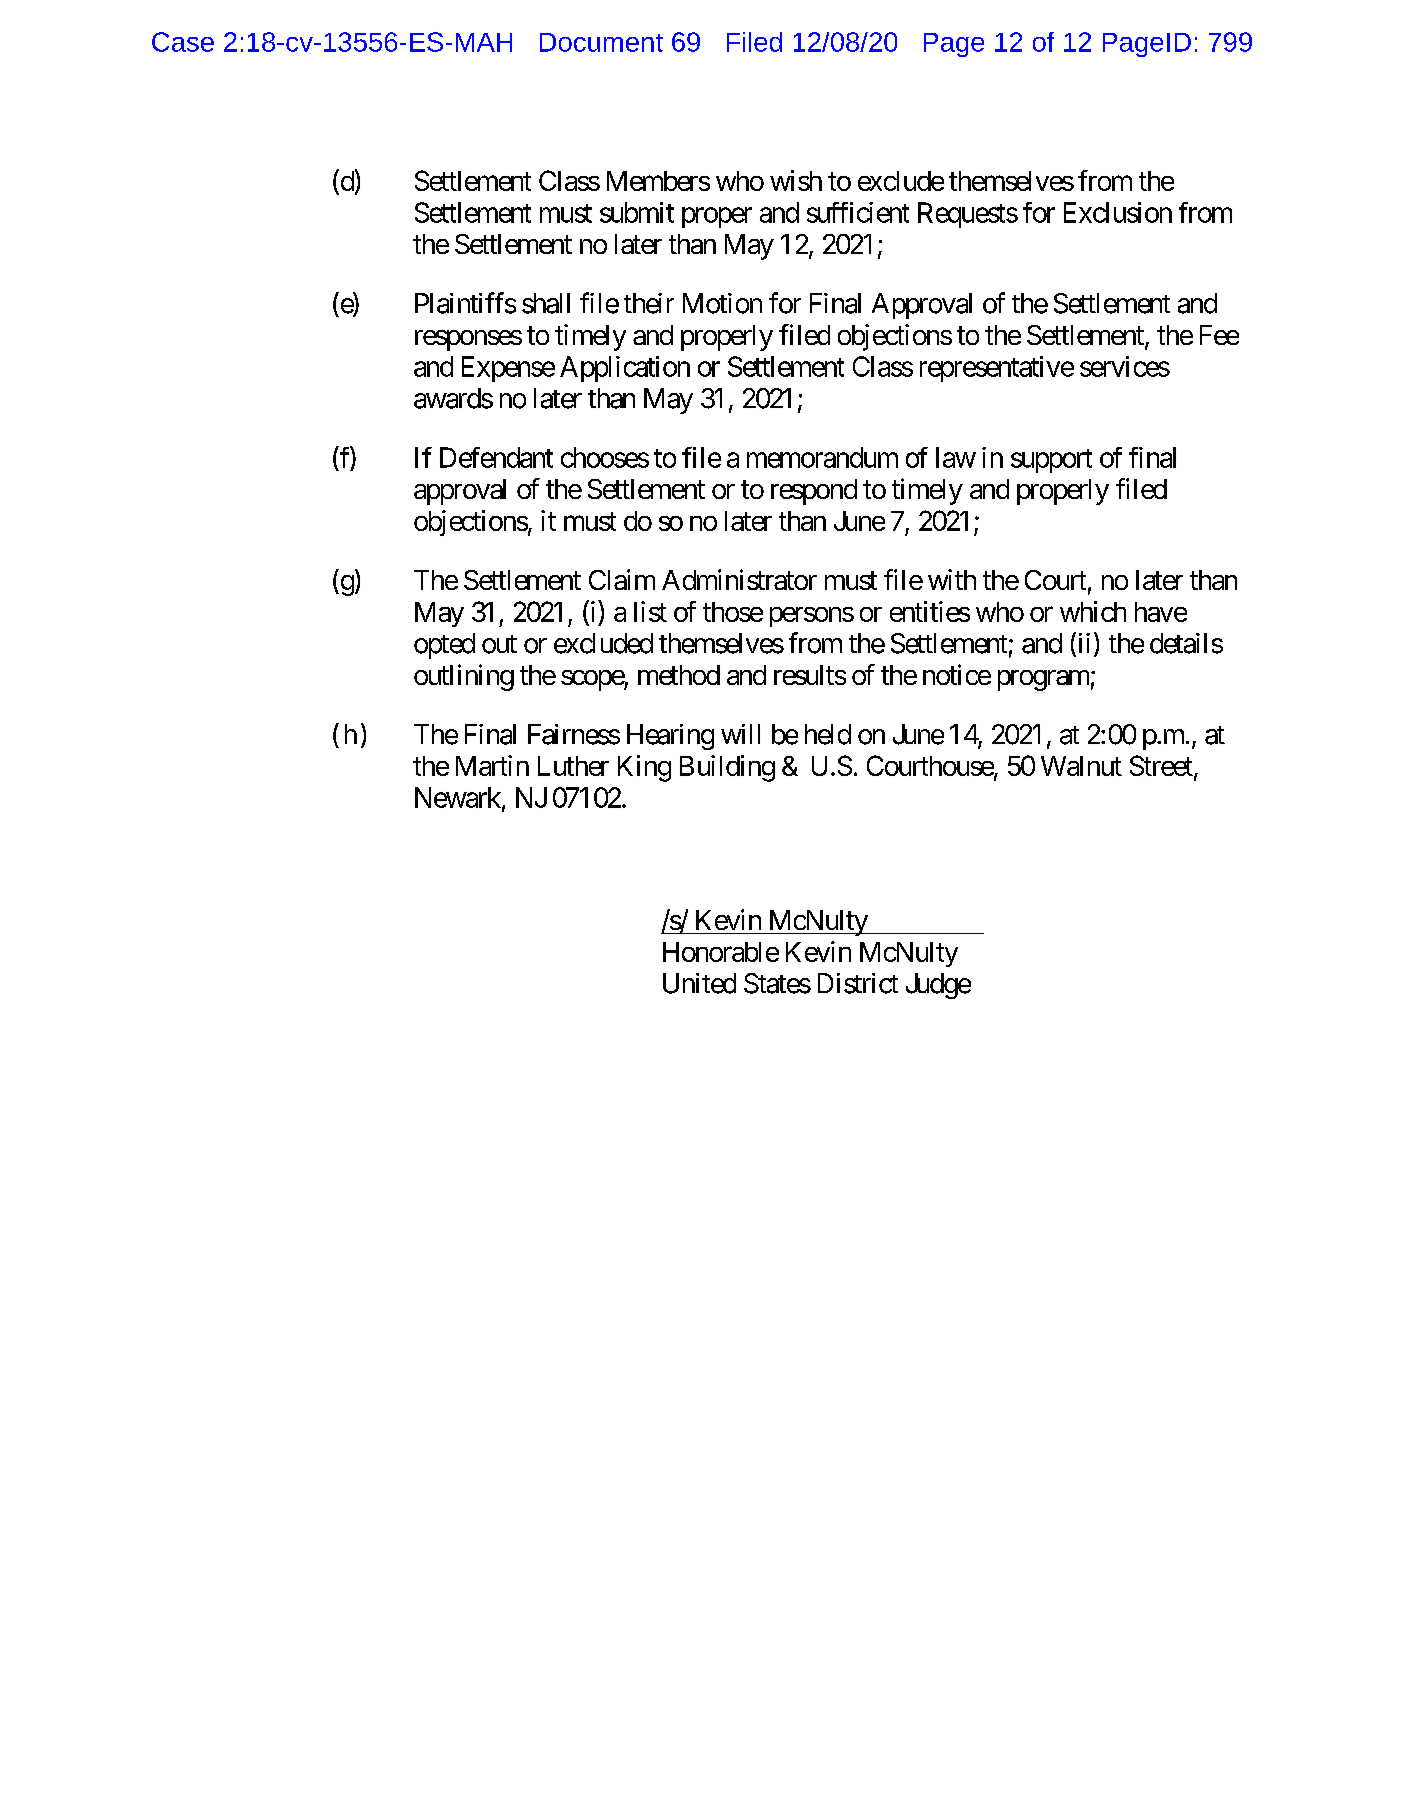 The height and width of the image is (1817, 1404). What do you see at coordinates (858, 212) in the image?
I see `sufficient` at bounding box center [858, 212].
